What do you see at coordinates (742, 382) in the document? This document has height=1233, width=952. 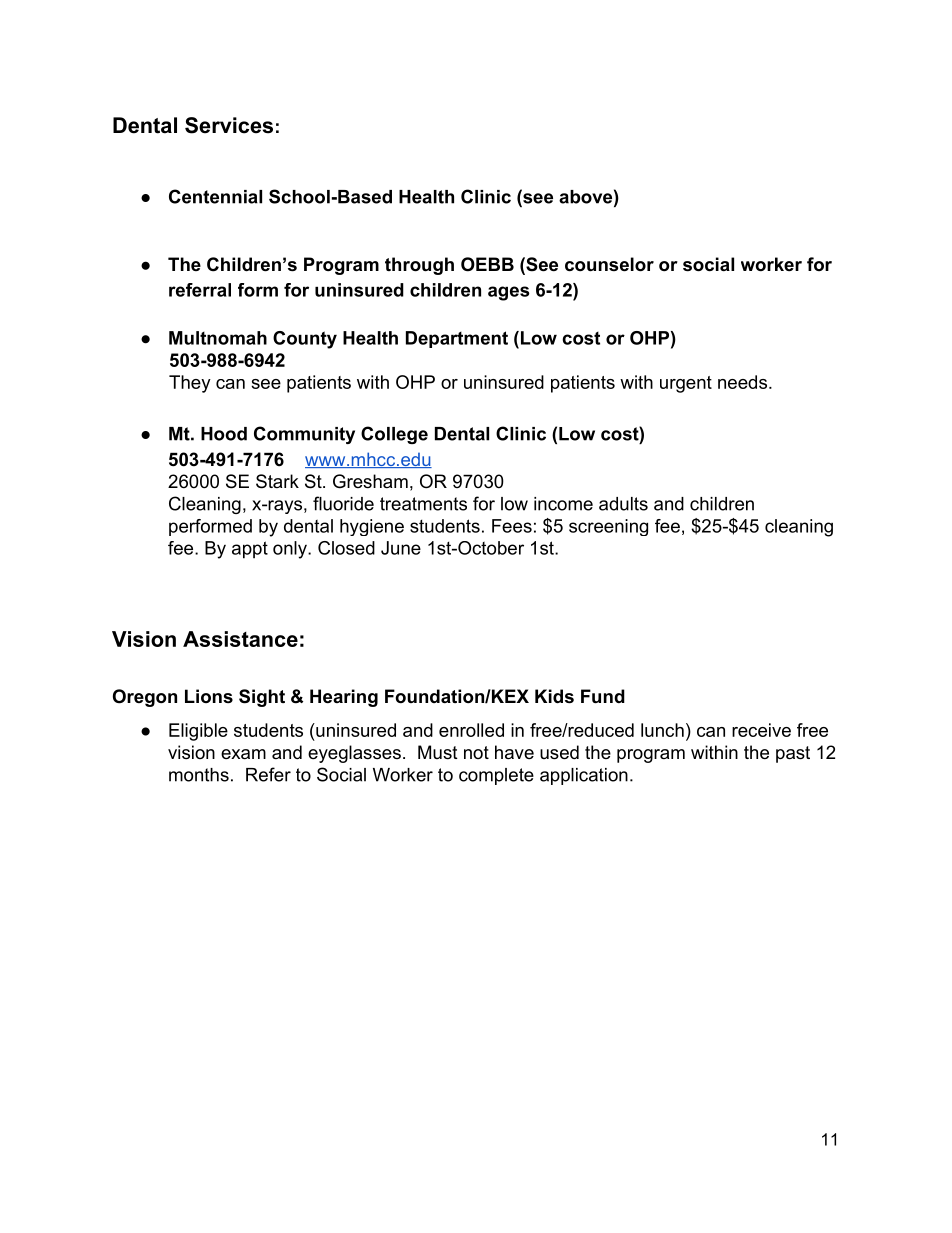 I see `needs` at bounding box center [742, 382].
